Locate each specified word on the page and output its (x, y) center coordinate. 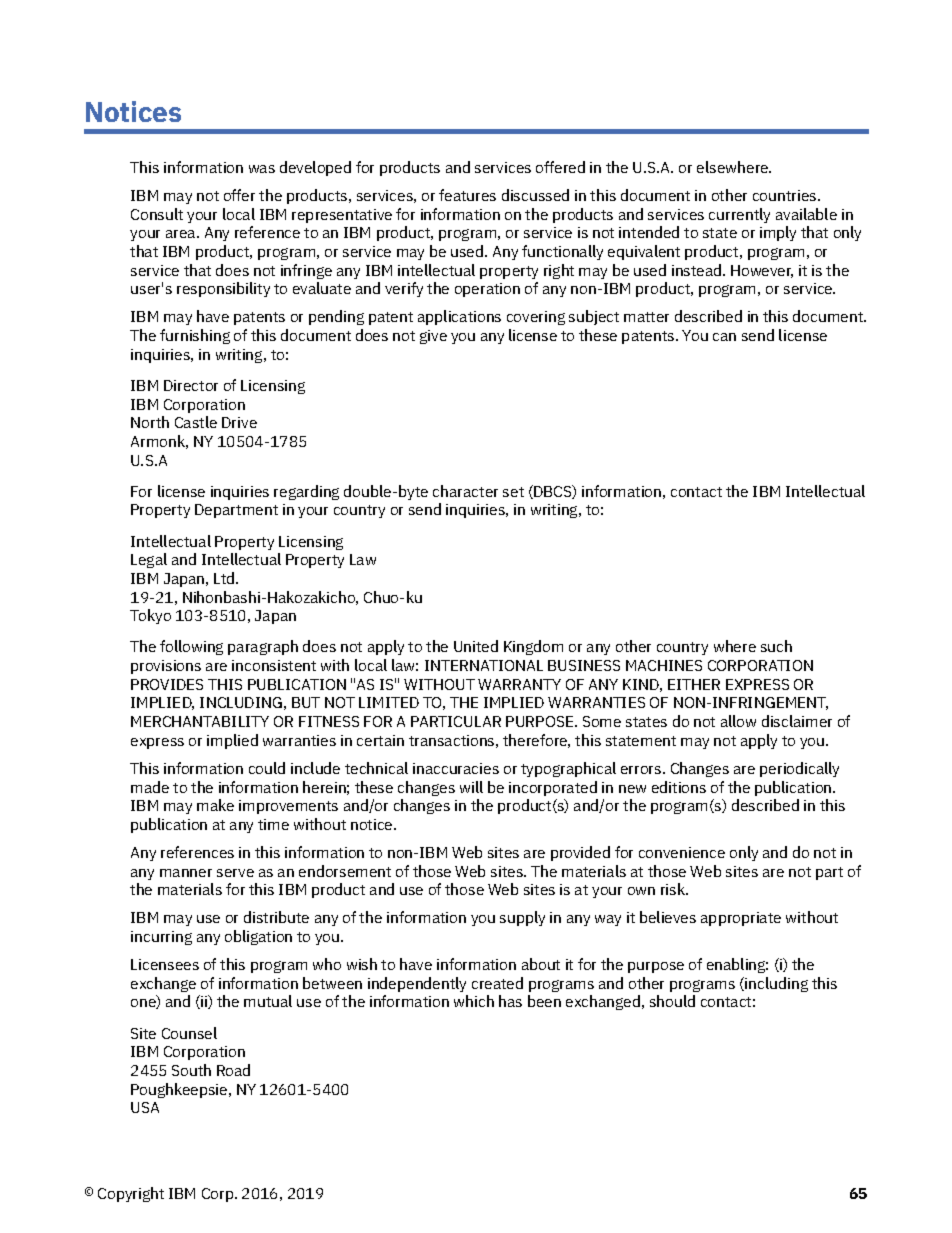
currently (739, 215)
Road (233, 1070)
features (467, 195)
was (262, 169)
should (672, 1001)
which (474, 1001)
